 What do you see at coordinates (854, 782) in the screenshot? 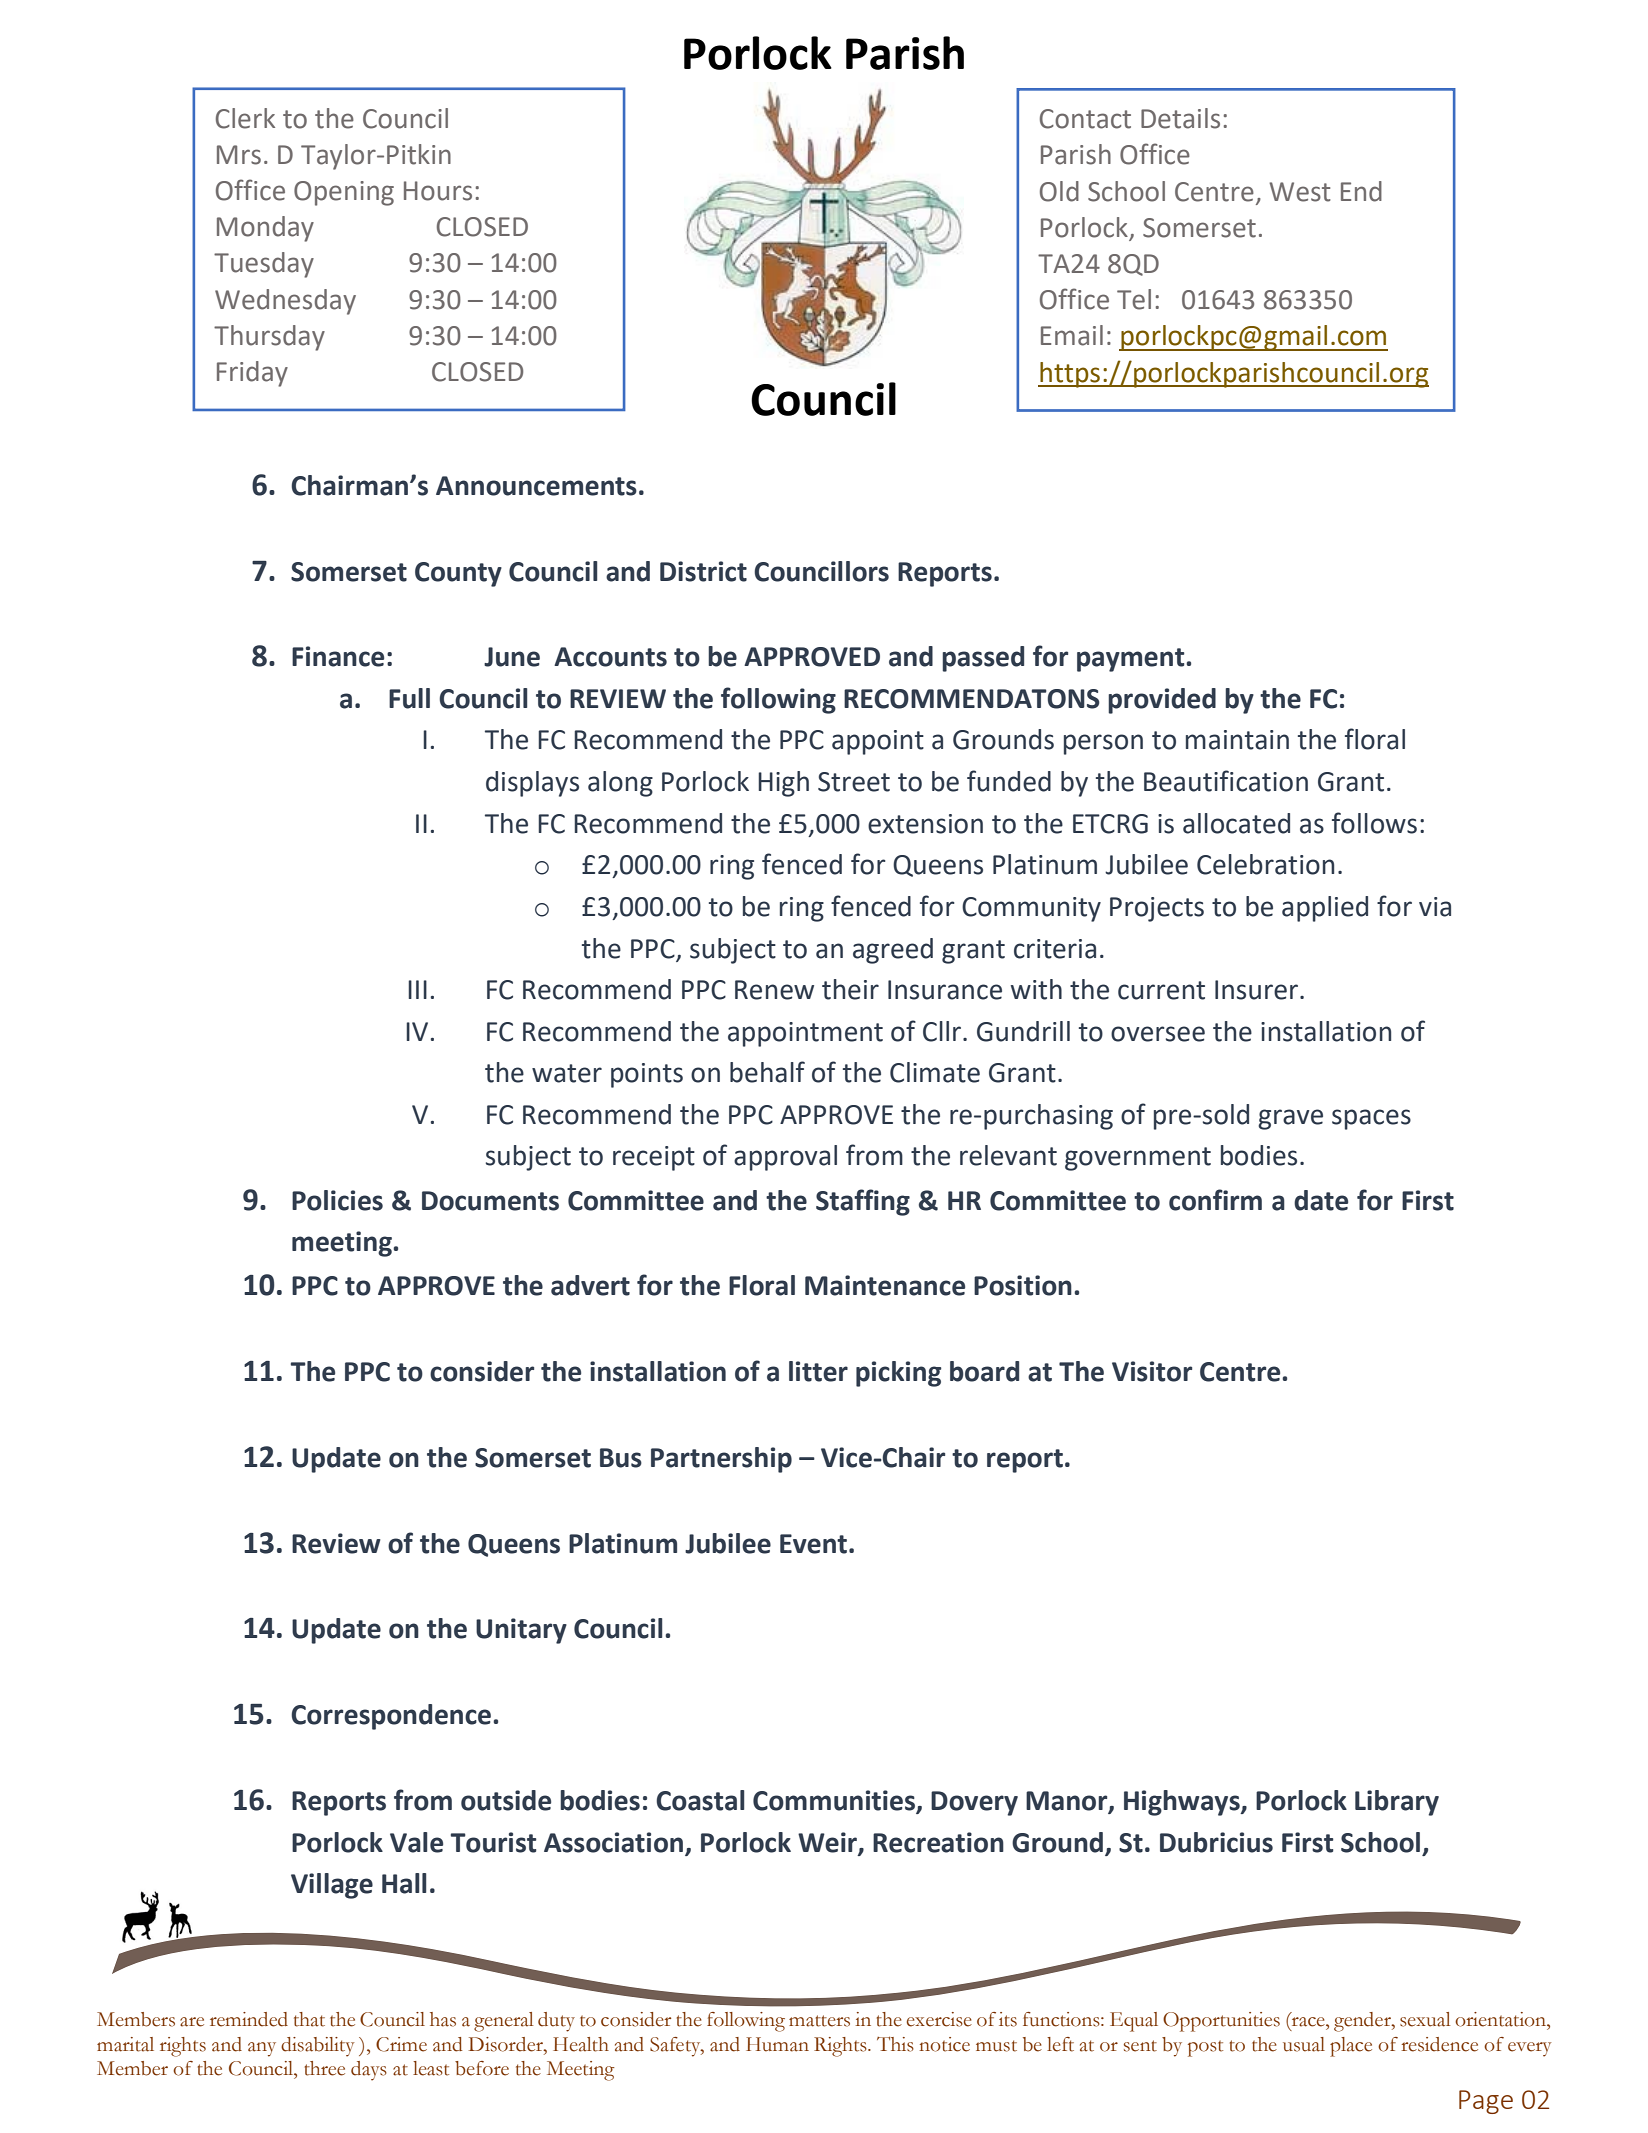
I see `Street` at bounding box center [854, 782].
